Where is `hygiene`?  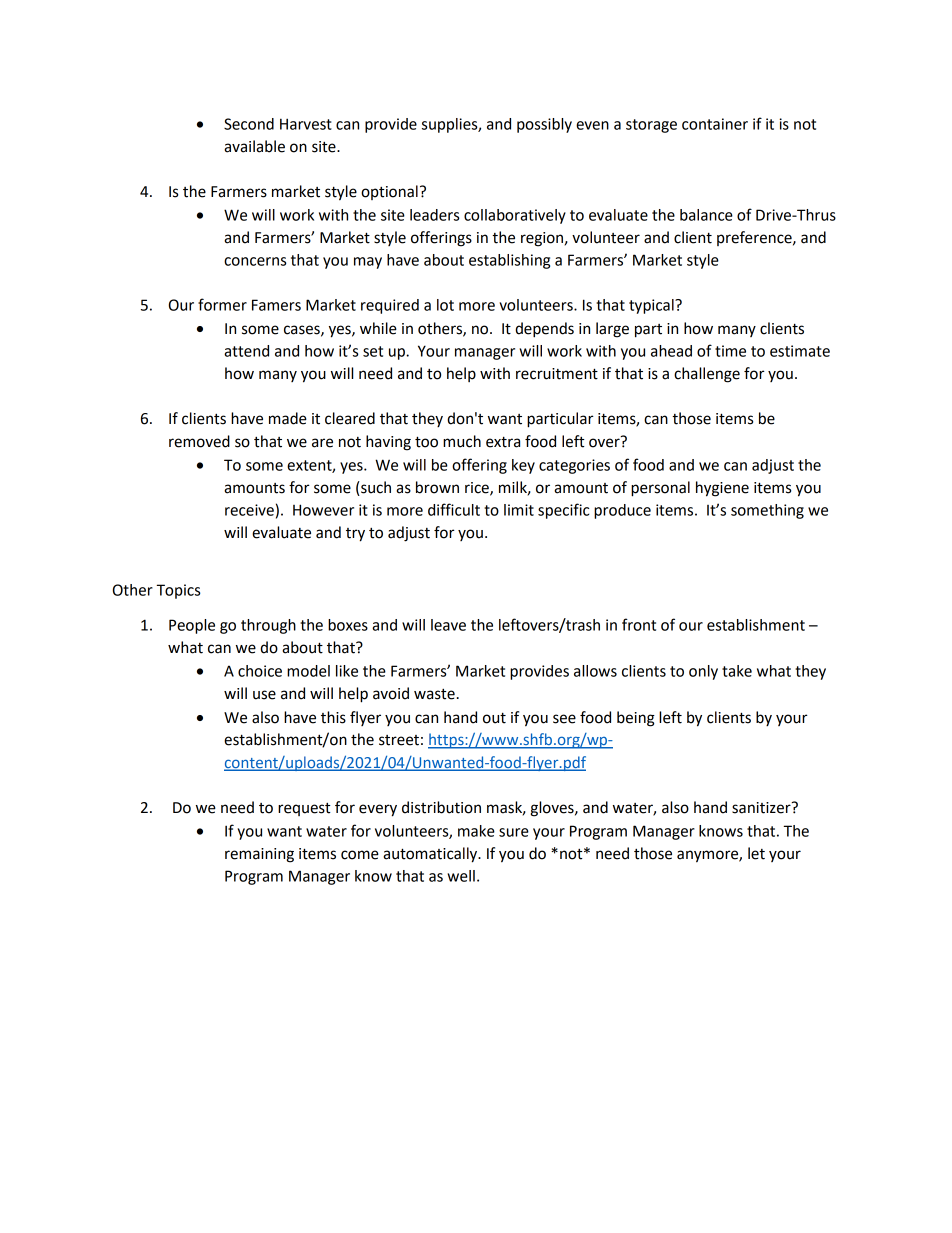 hygiene is located at coordinates (722, 489).
